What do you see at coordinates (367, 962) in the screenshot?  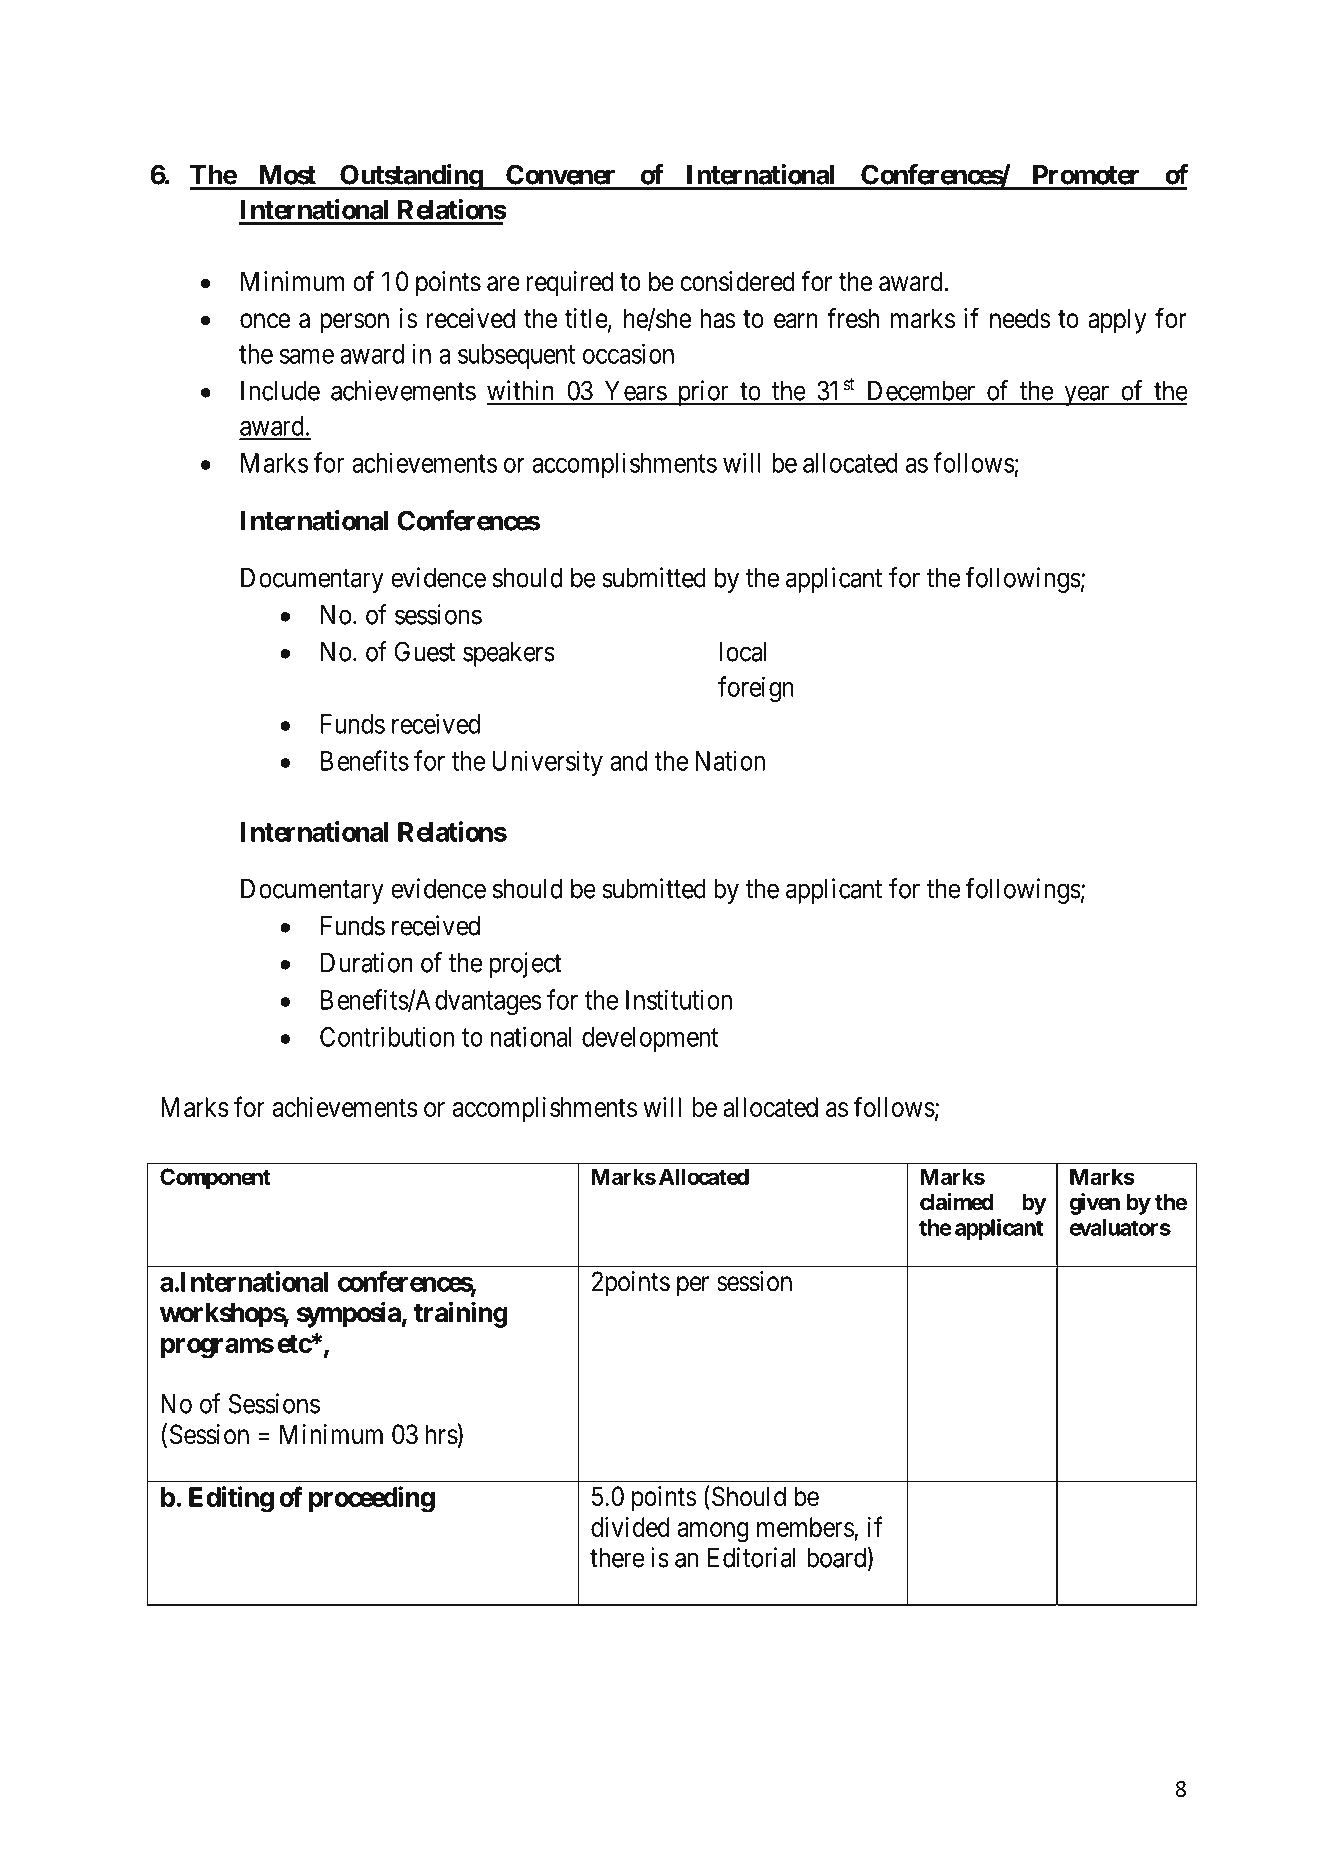 I see `Duration` at bounding box center [367, 962].
